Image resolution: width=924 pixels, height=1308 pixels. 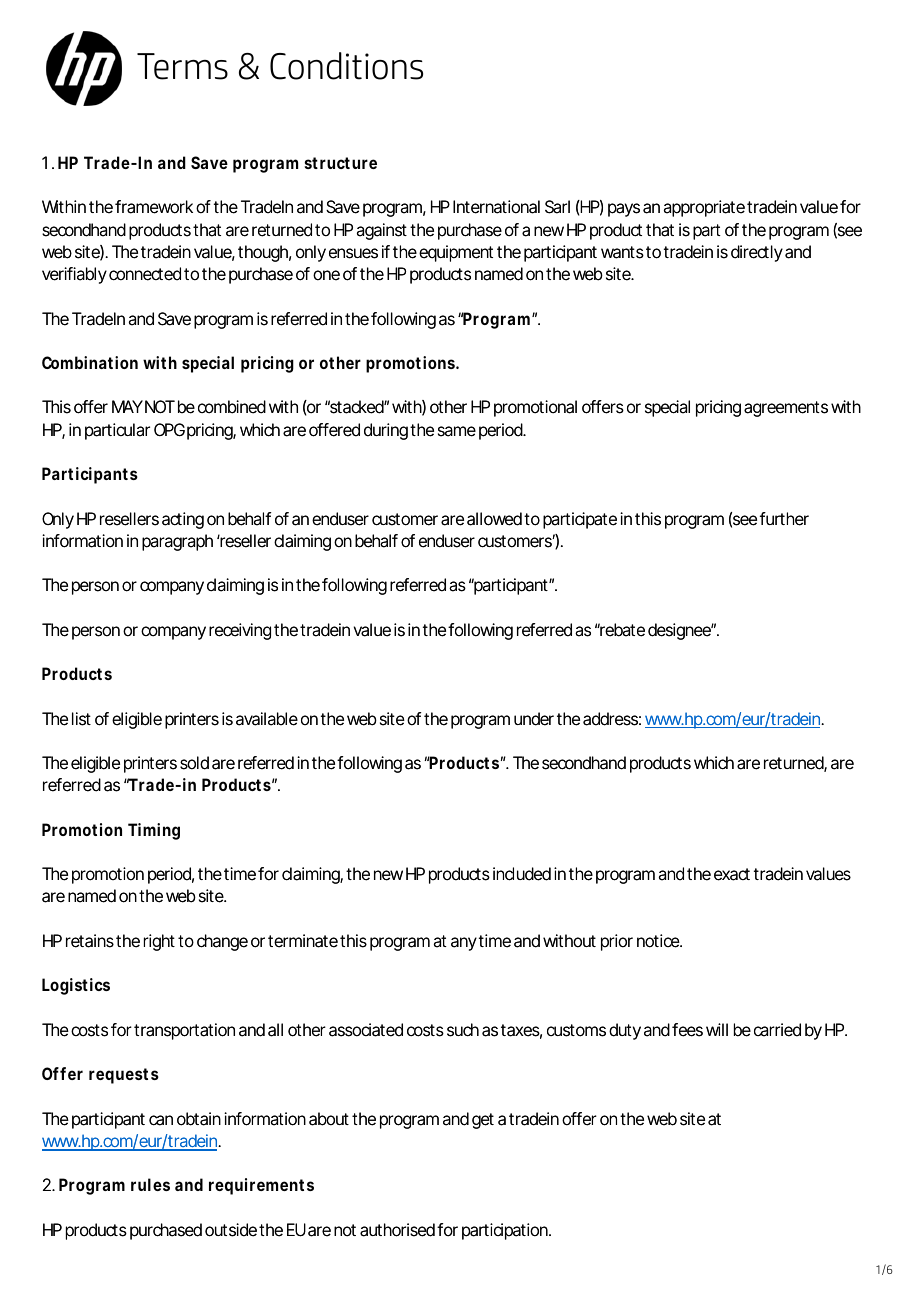 I want to click on paragraph, so click(x=177, y=542).
